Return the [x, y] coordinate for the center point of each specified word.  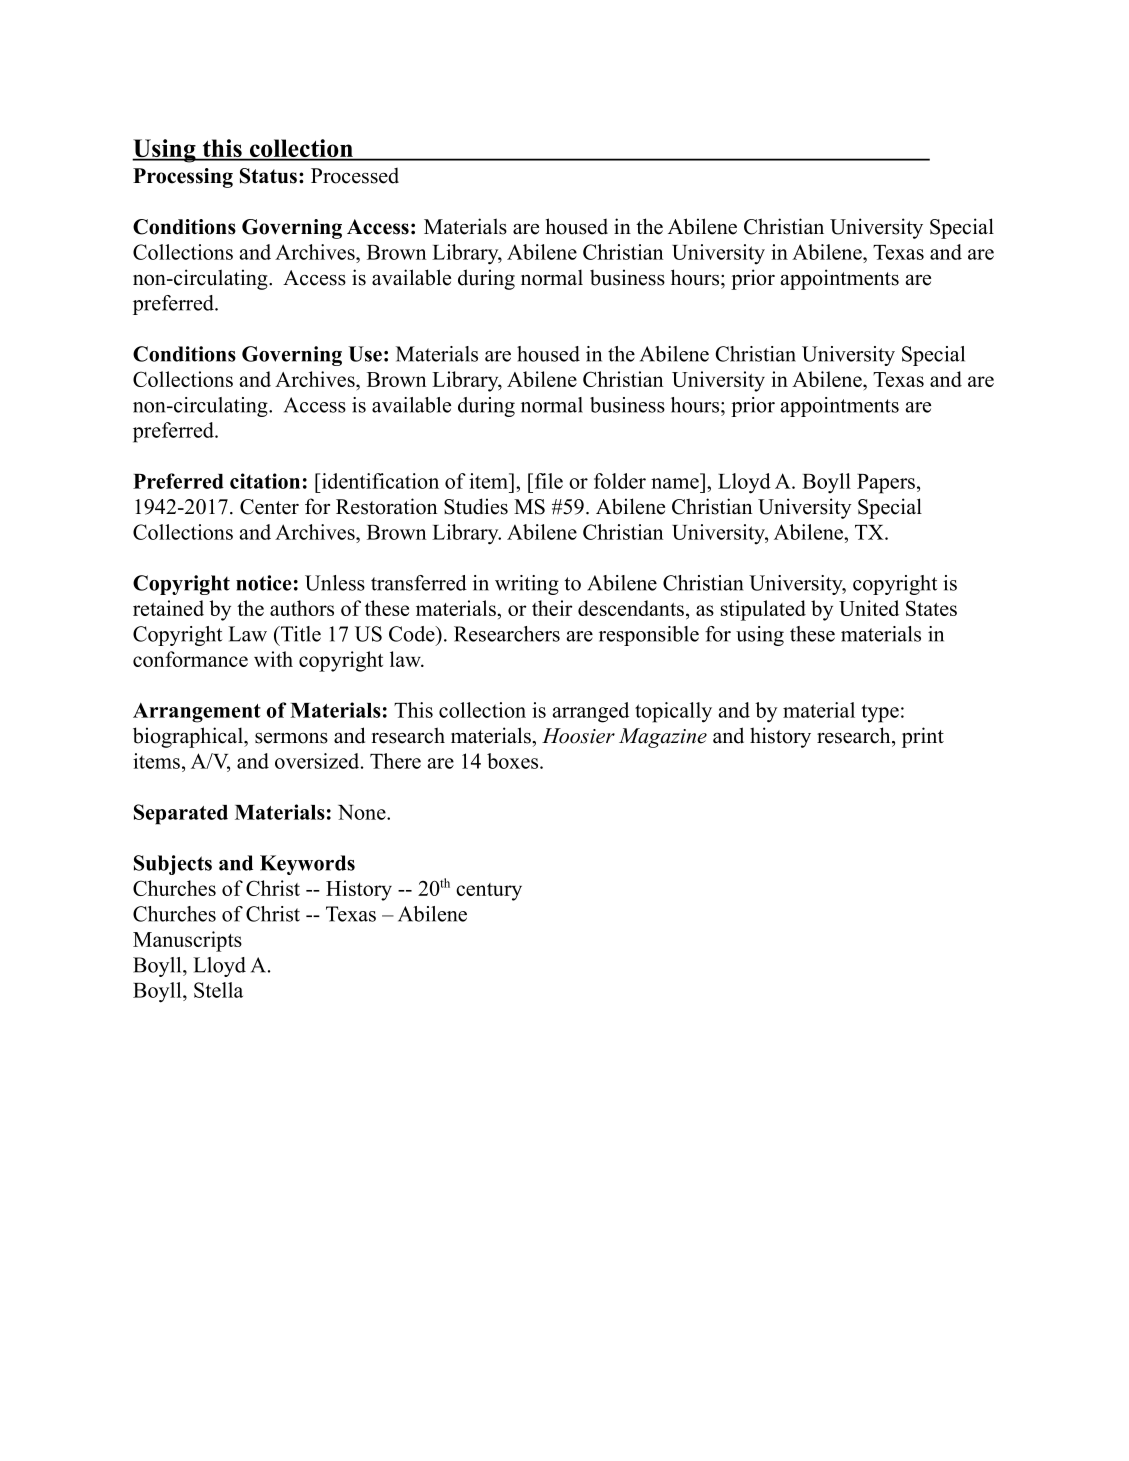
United [869, 608]
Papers [886, 484]
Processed [355, 176]
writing [527, 585]
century [489, 892]
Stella [218, 990]
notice [264, 583]
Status [268, 176]
